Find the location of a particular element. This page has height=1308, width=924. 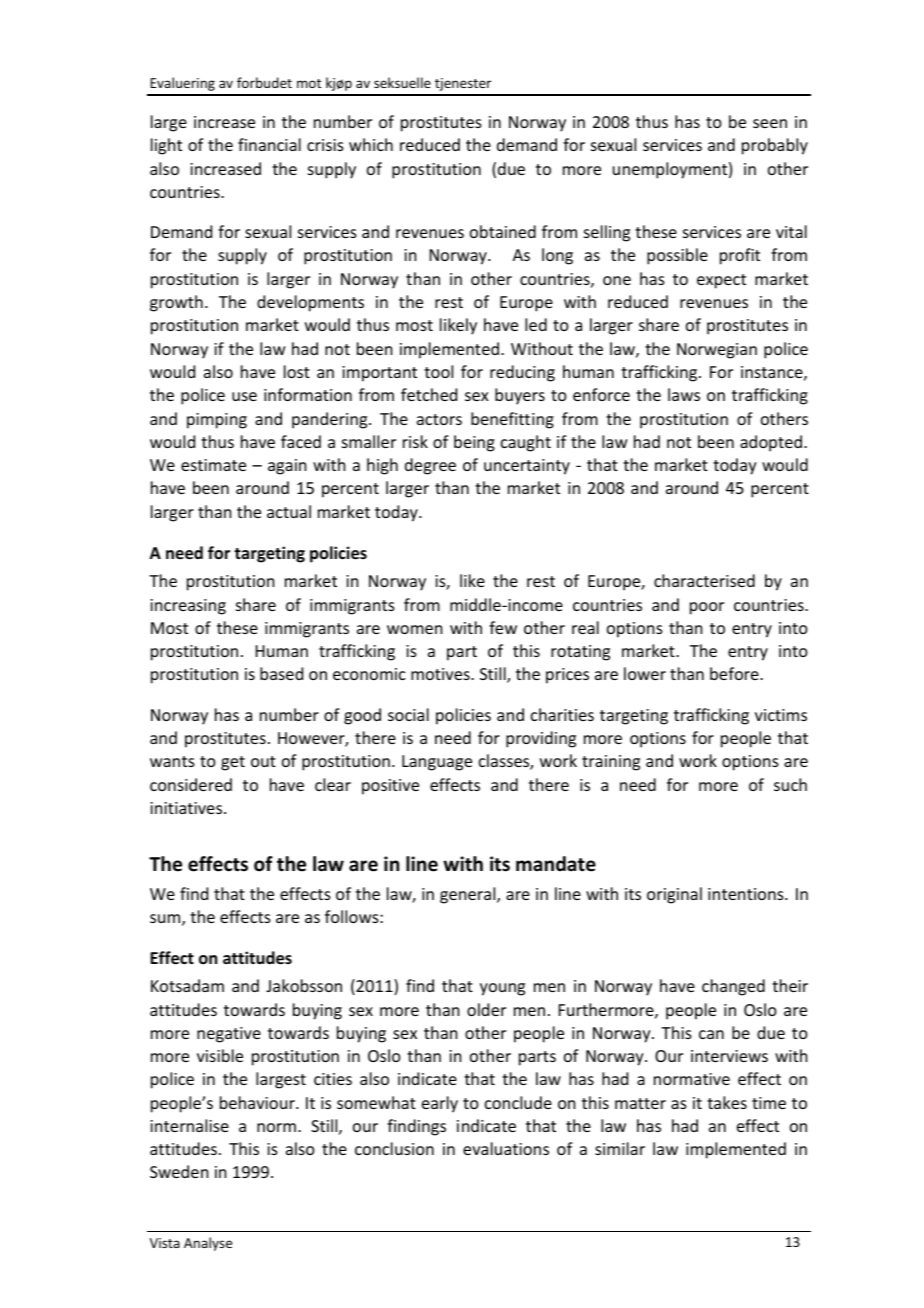

general is located at coordinates (469, 895).
